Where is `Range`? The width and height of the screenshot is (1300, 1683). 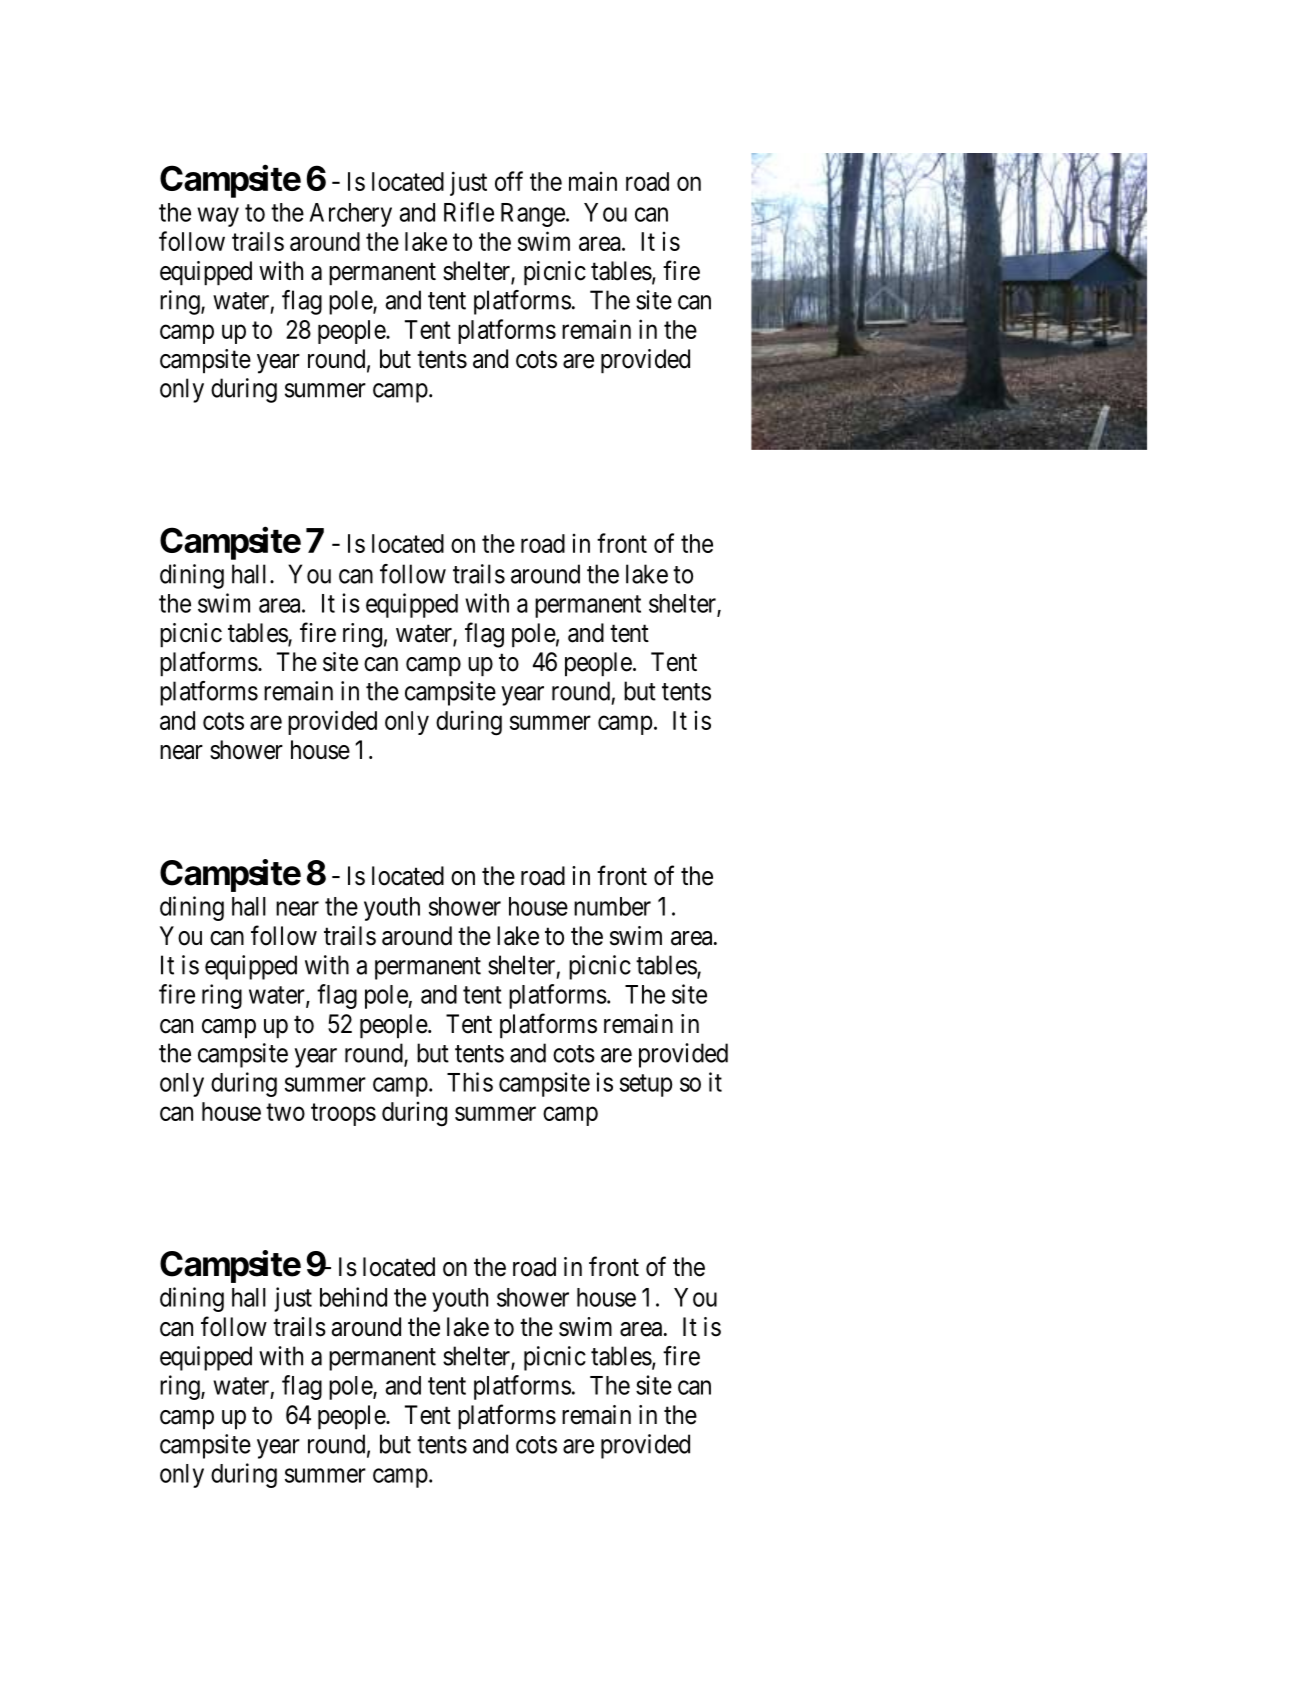 Range is located at coordinates (533, 215).
